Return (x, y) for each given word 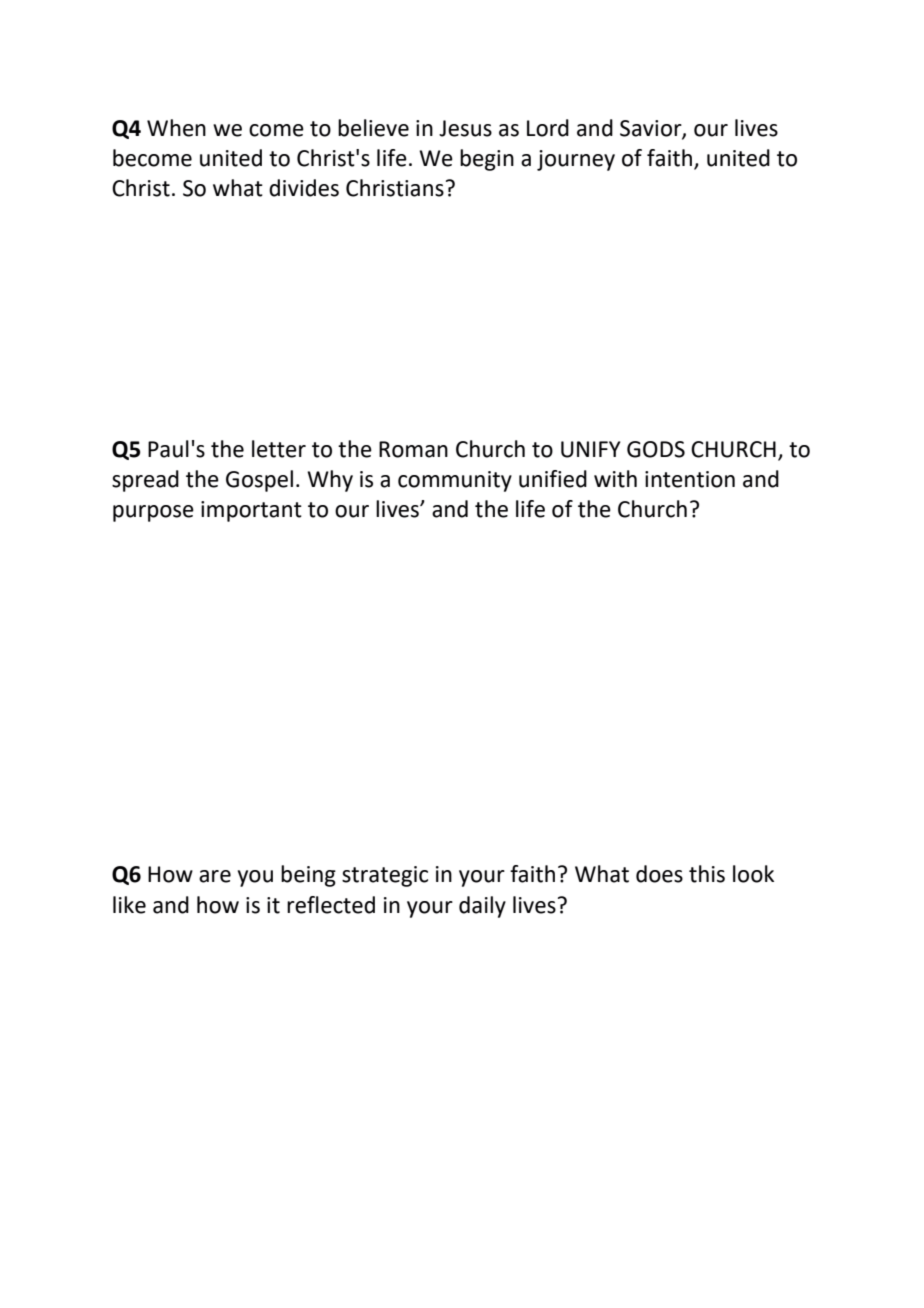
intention (690, 479)
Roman (413, 449)
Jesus (465, 128)
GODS (656, 449)
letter (279, 449)
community (455, 481)
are (215, 876)
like (129, 905)
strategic (385, 876)
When (176, 128)
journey (576, 160)
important (251, 511)
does (659, 874)
